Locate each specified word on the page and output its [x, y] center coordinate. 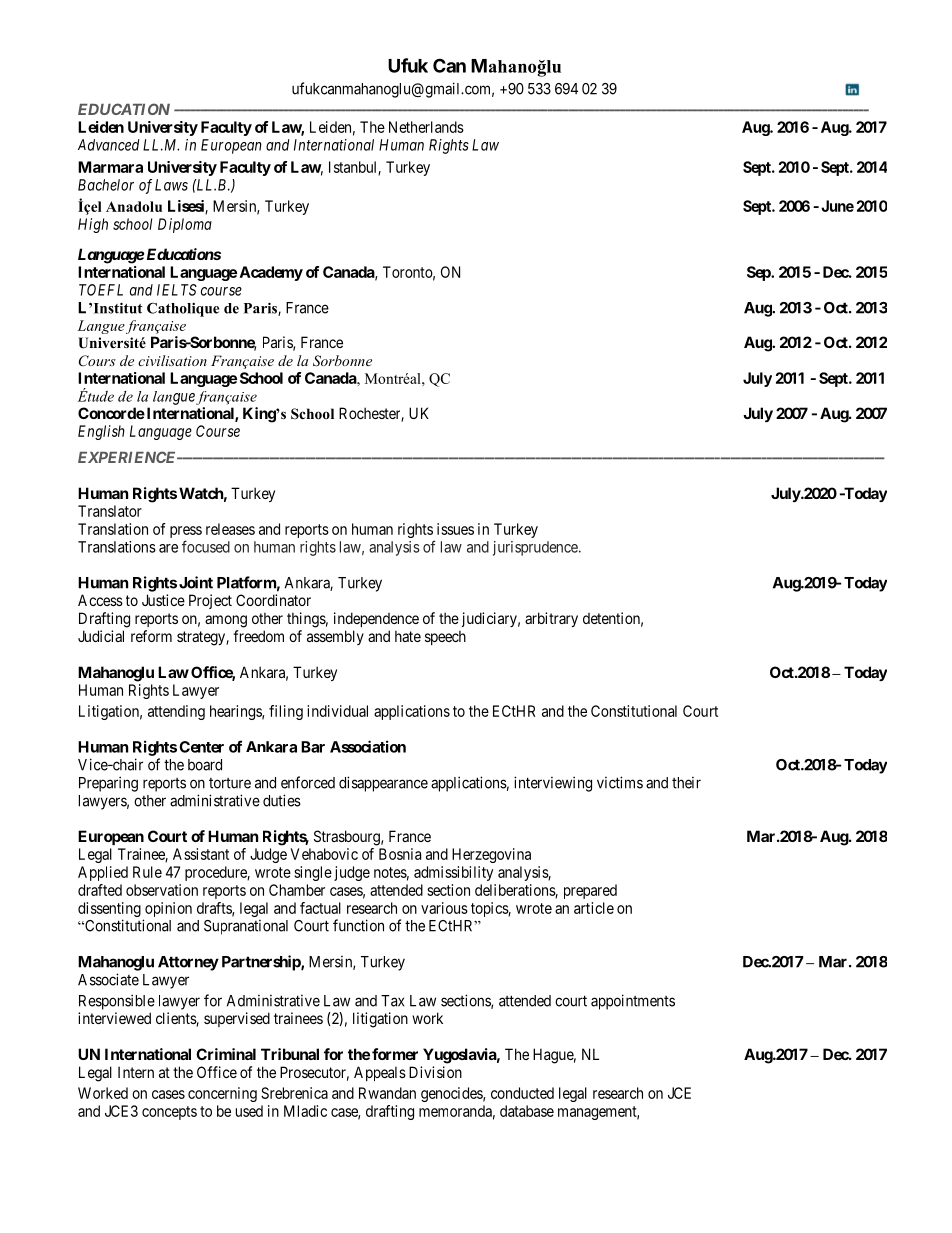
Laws [171, 185]
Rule [147, 872]
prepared [590, 891]
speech [445, 637]
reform [151, 636]
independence [376, 619]
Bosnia [400, 854]
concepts [169, 1113]
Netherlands [426, 127]
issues [455, 529]
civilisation [172, 360]
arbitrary [551, 619]
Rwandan [387, 1093]
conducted [522, 1093]
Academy [271, 273]
